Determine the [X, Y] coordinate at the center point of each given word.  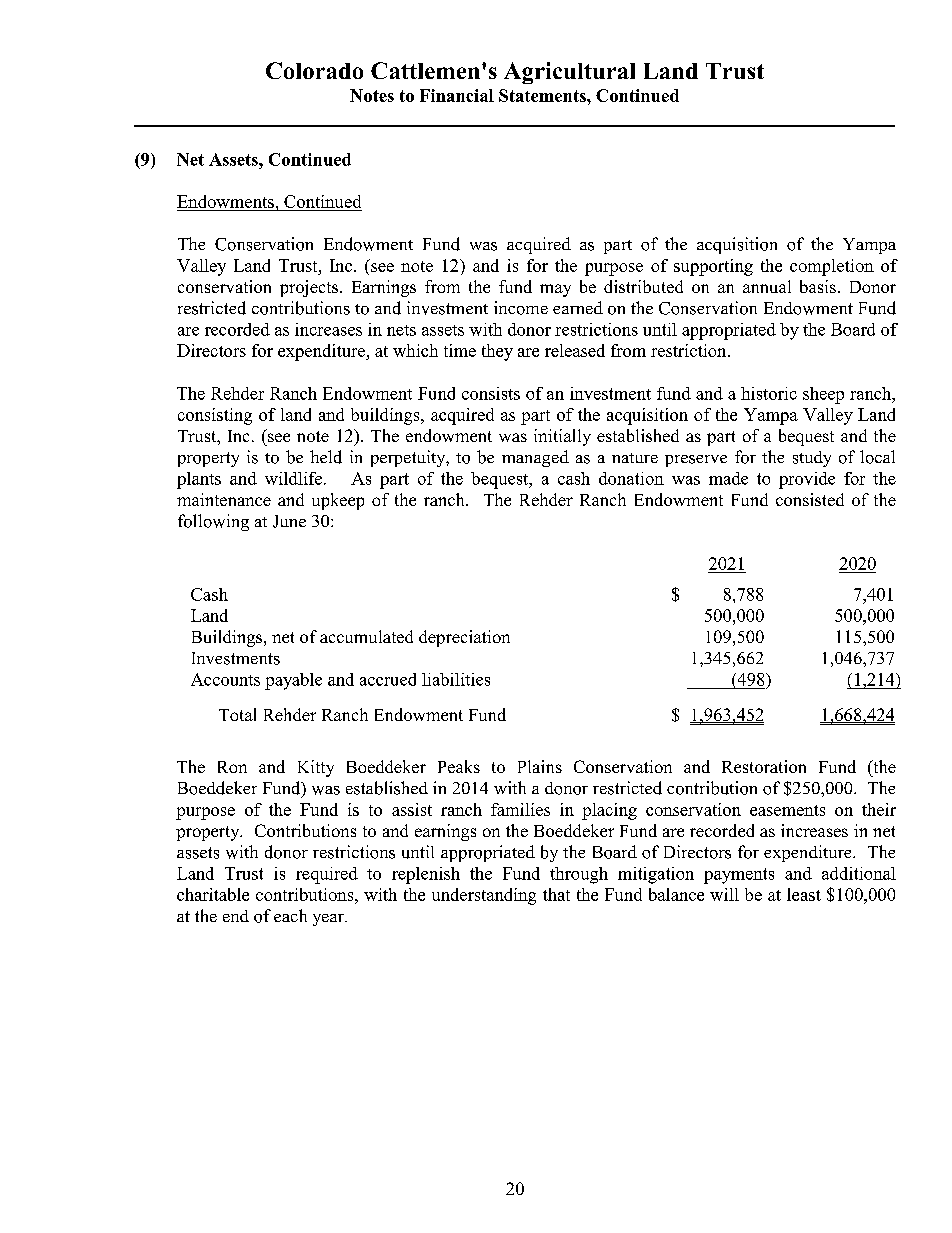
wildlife [295, 478]
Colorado [314, 70]
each [290, 915]
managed [535, 458]
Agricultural [569, 73]
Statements [543, 95]
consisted [810, 499]
